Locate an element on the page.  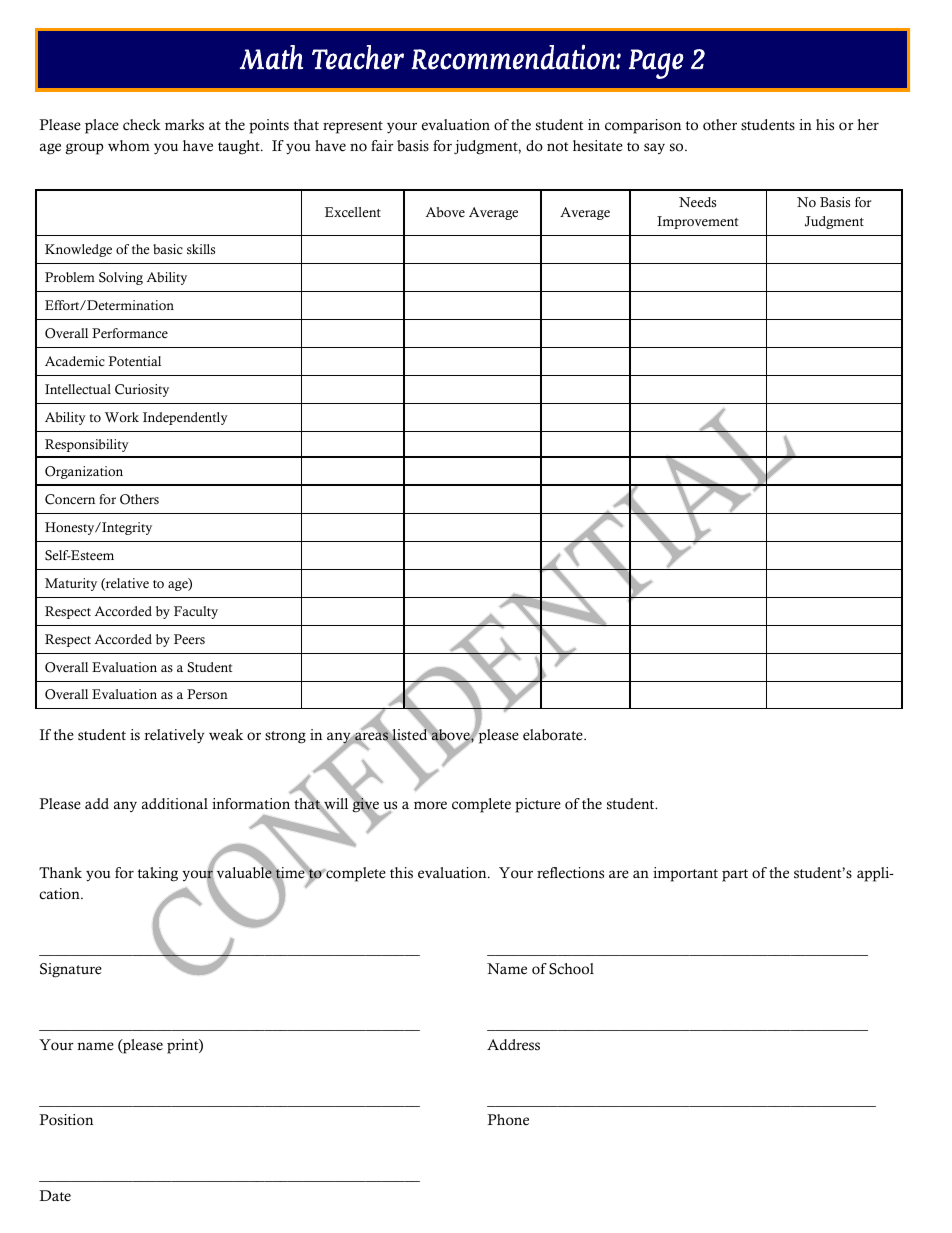
Signature is located at coordinates (71, 970).
